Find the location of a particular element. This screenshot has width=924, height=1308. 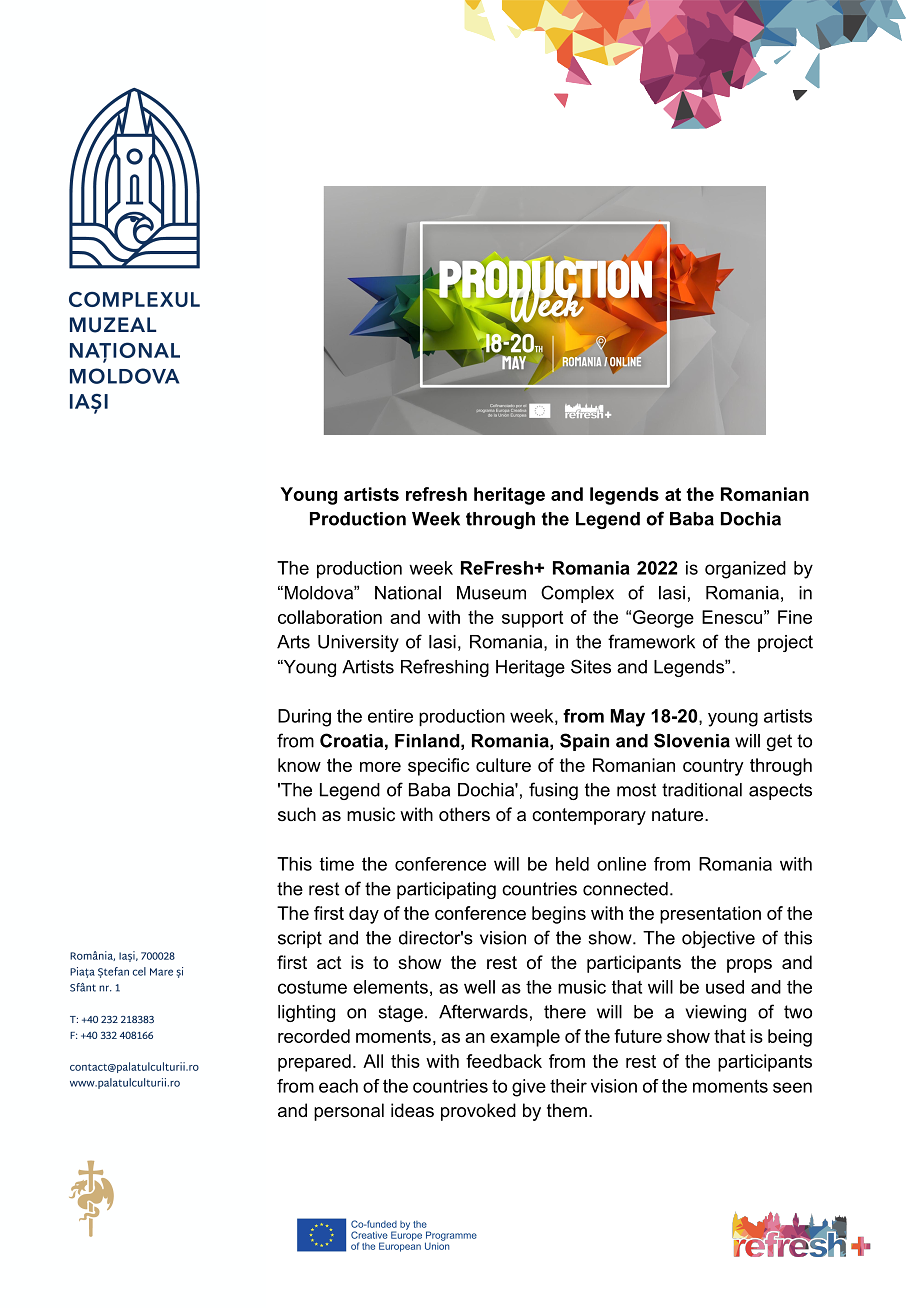

Sites is located at coordinates (591, 666).
